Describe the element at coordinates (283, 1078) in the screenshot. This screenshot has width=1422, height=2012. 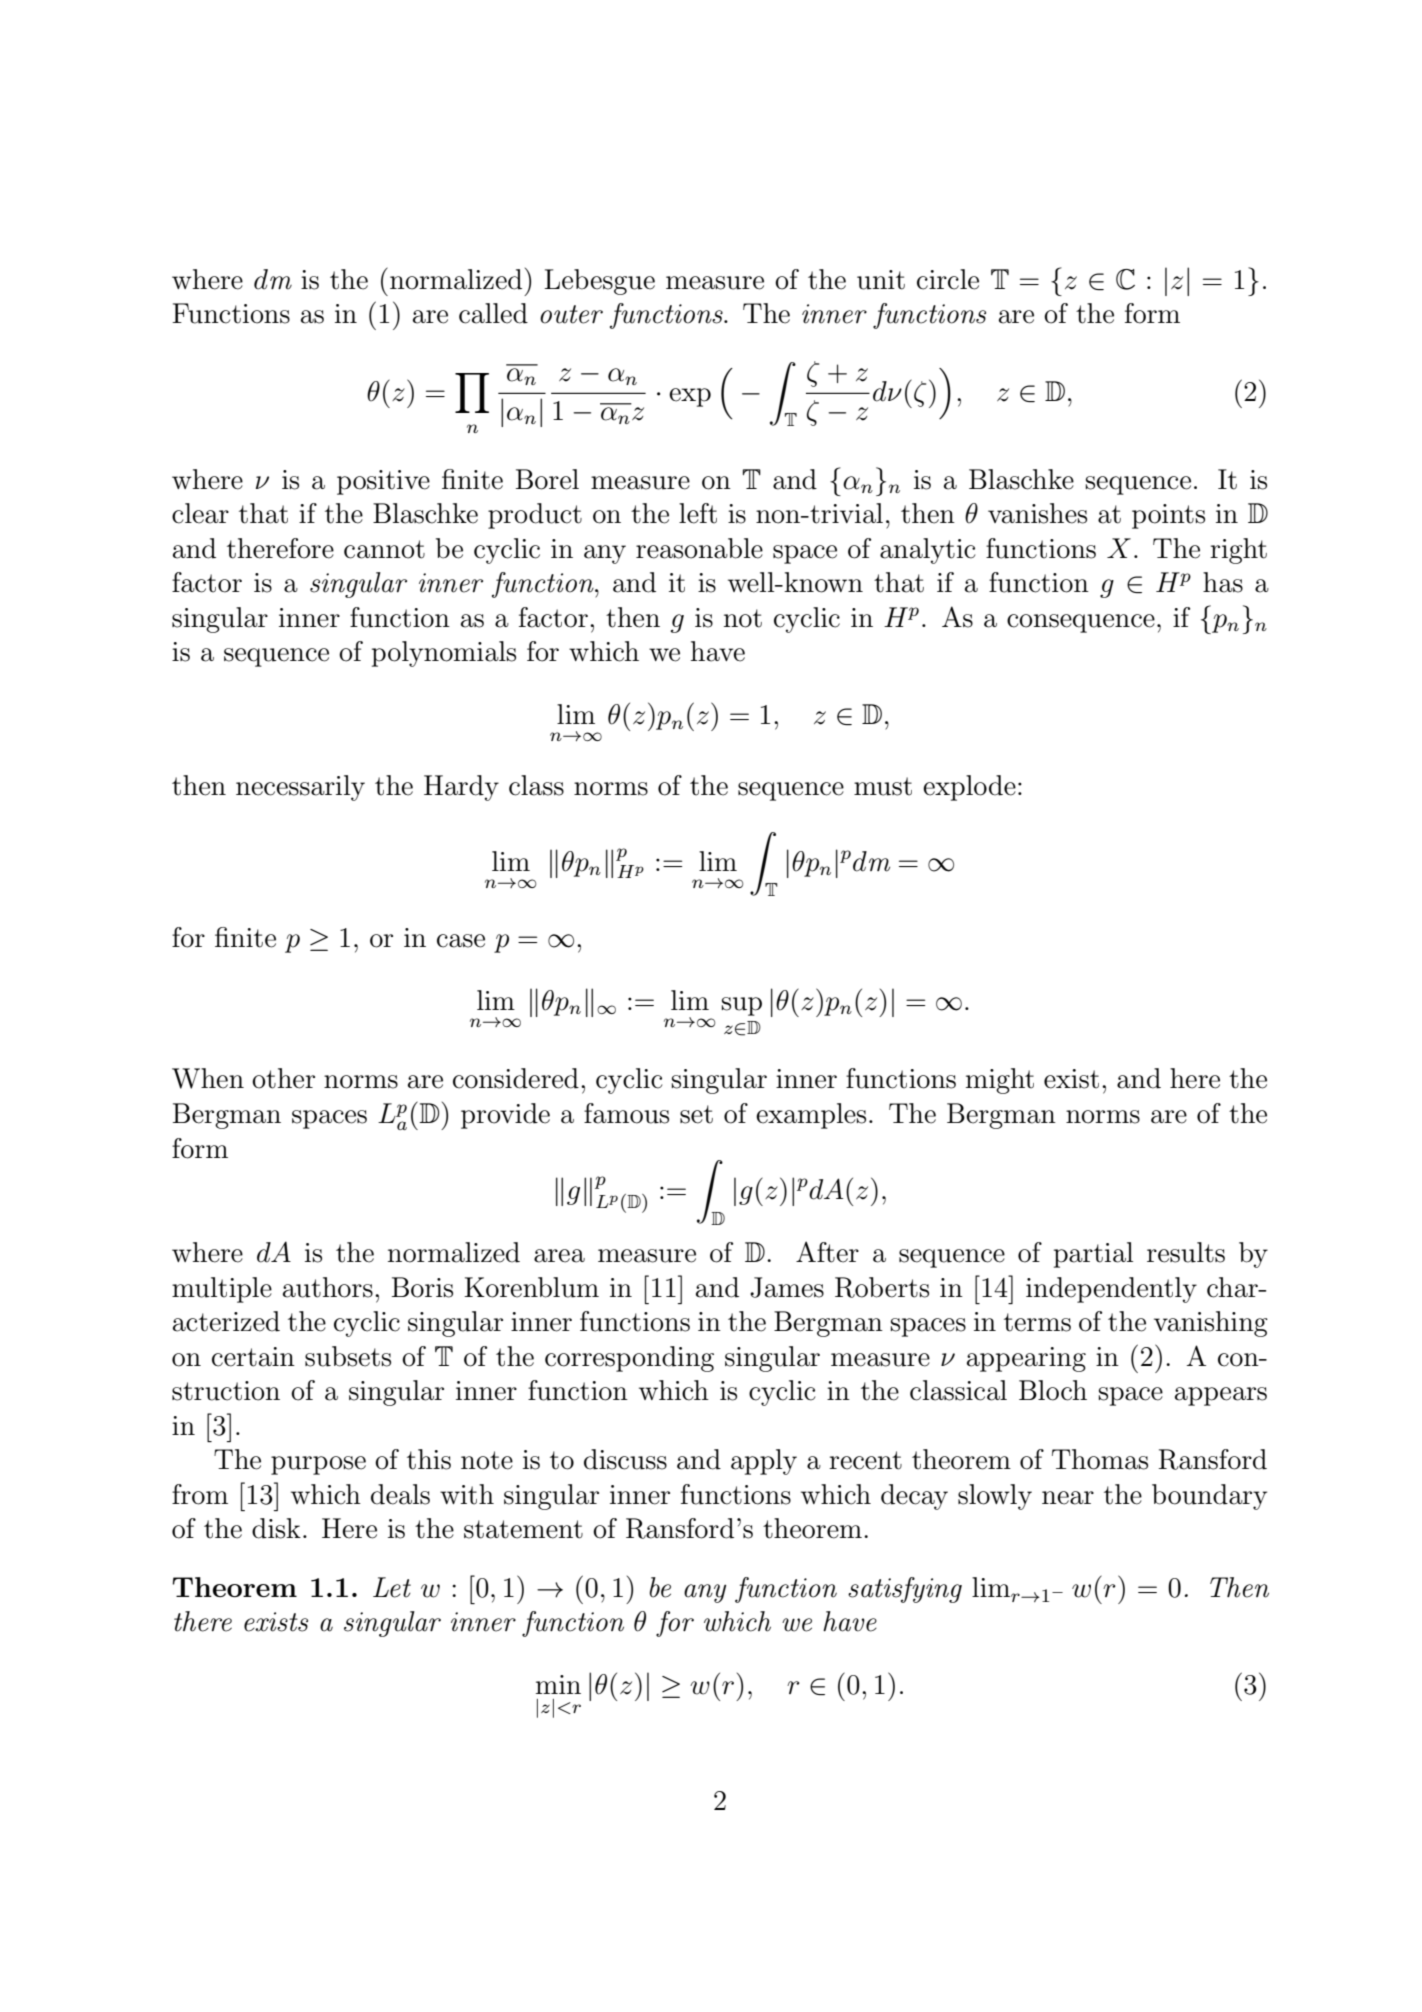
I see `other` at that location.
